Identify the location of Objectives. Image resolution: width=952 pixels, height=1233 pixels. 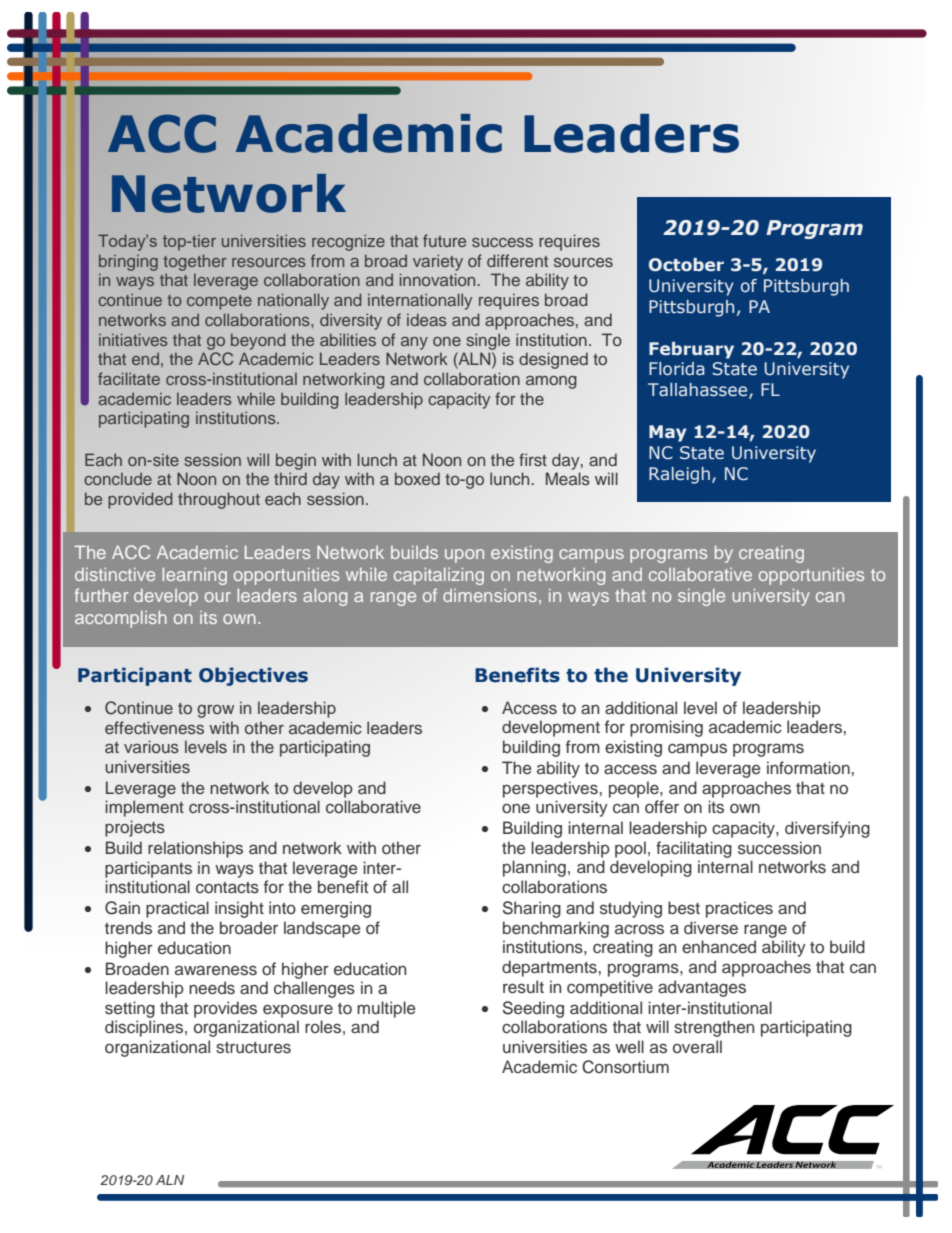
(253, 676).
